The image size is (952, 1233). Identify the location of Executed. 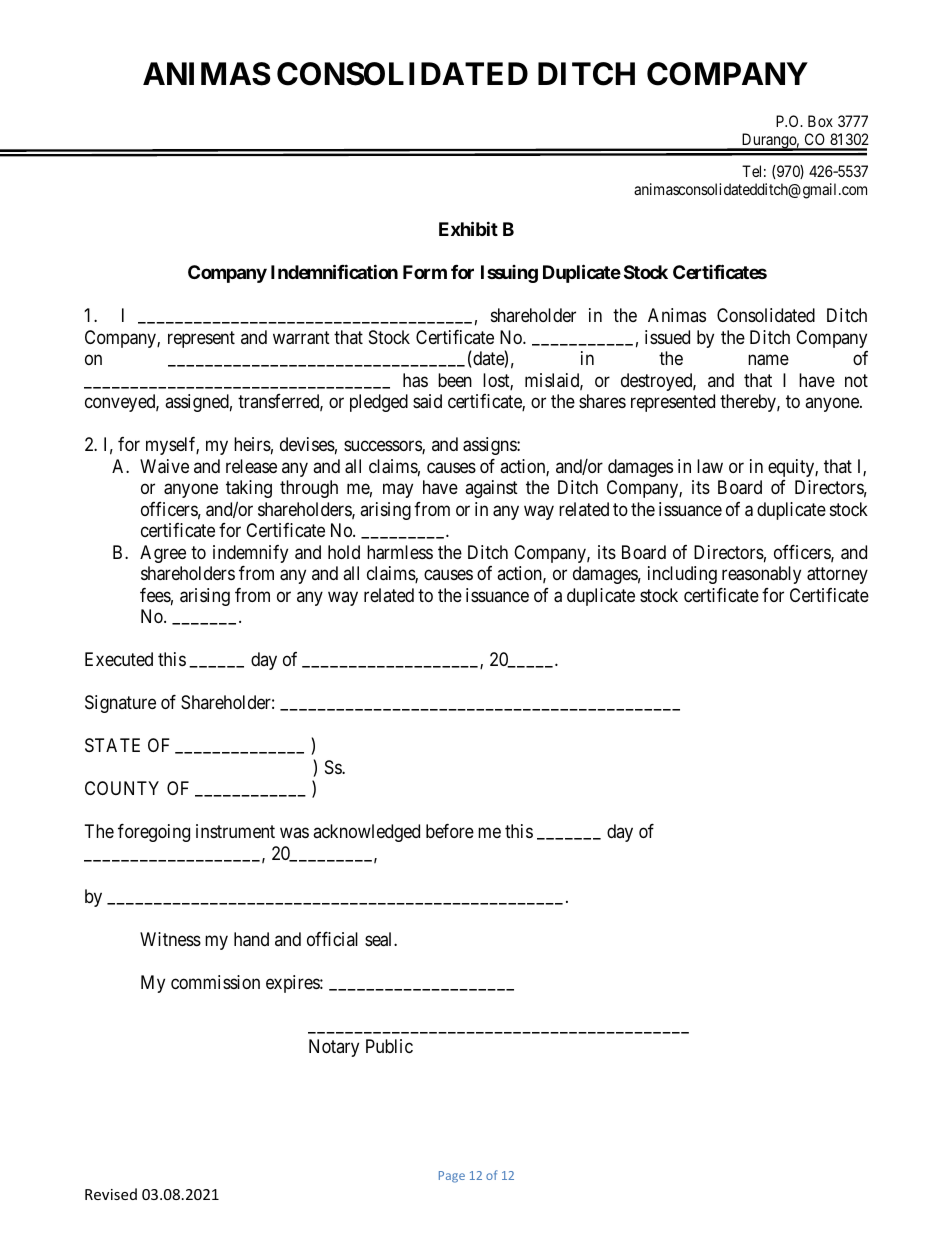
(119, 659).
